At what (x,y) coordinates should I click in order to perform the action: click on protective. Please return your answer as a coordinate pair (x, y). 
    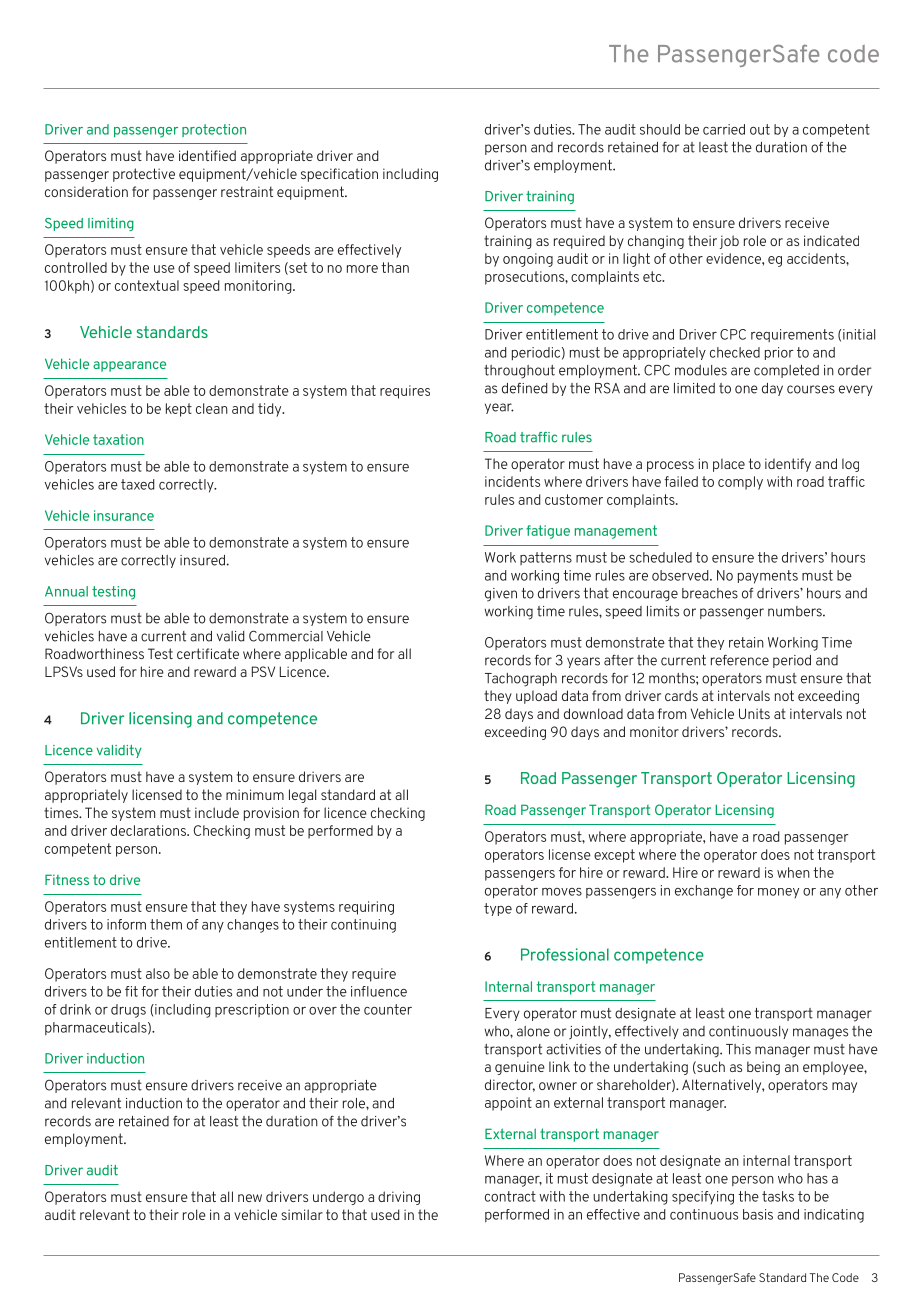
    Looking at the image, I should click on (144, 175).
